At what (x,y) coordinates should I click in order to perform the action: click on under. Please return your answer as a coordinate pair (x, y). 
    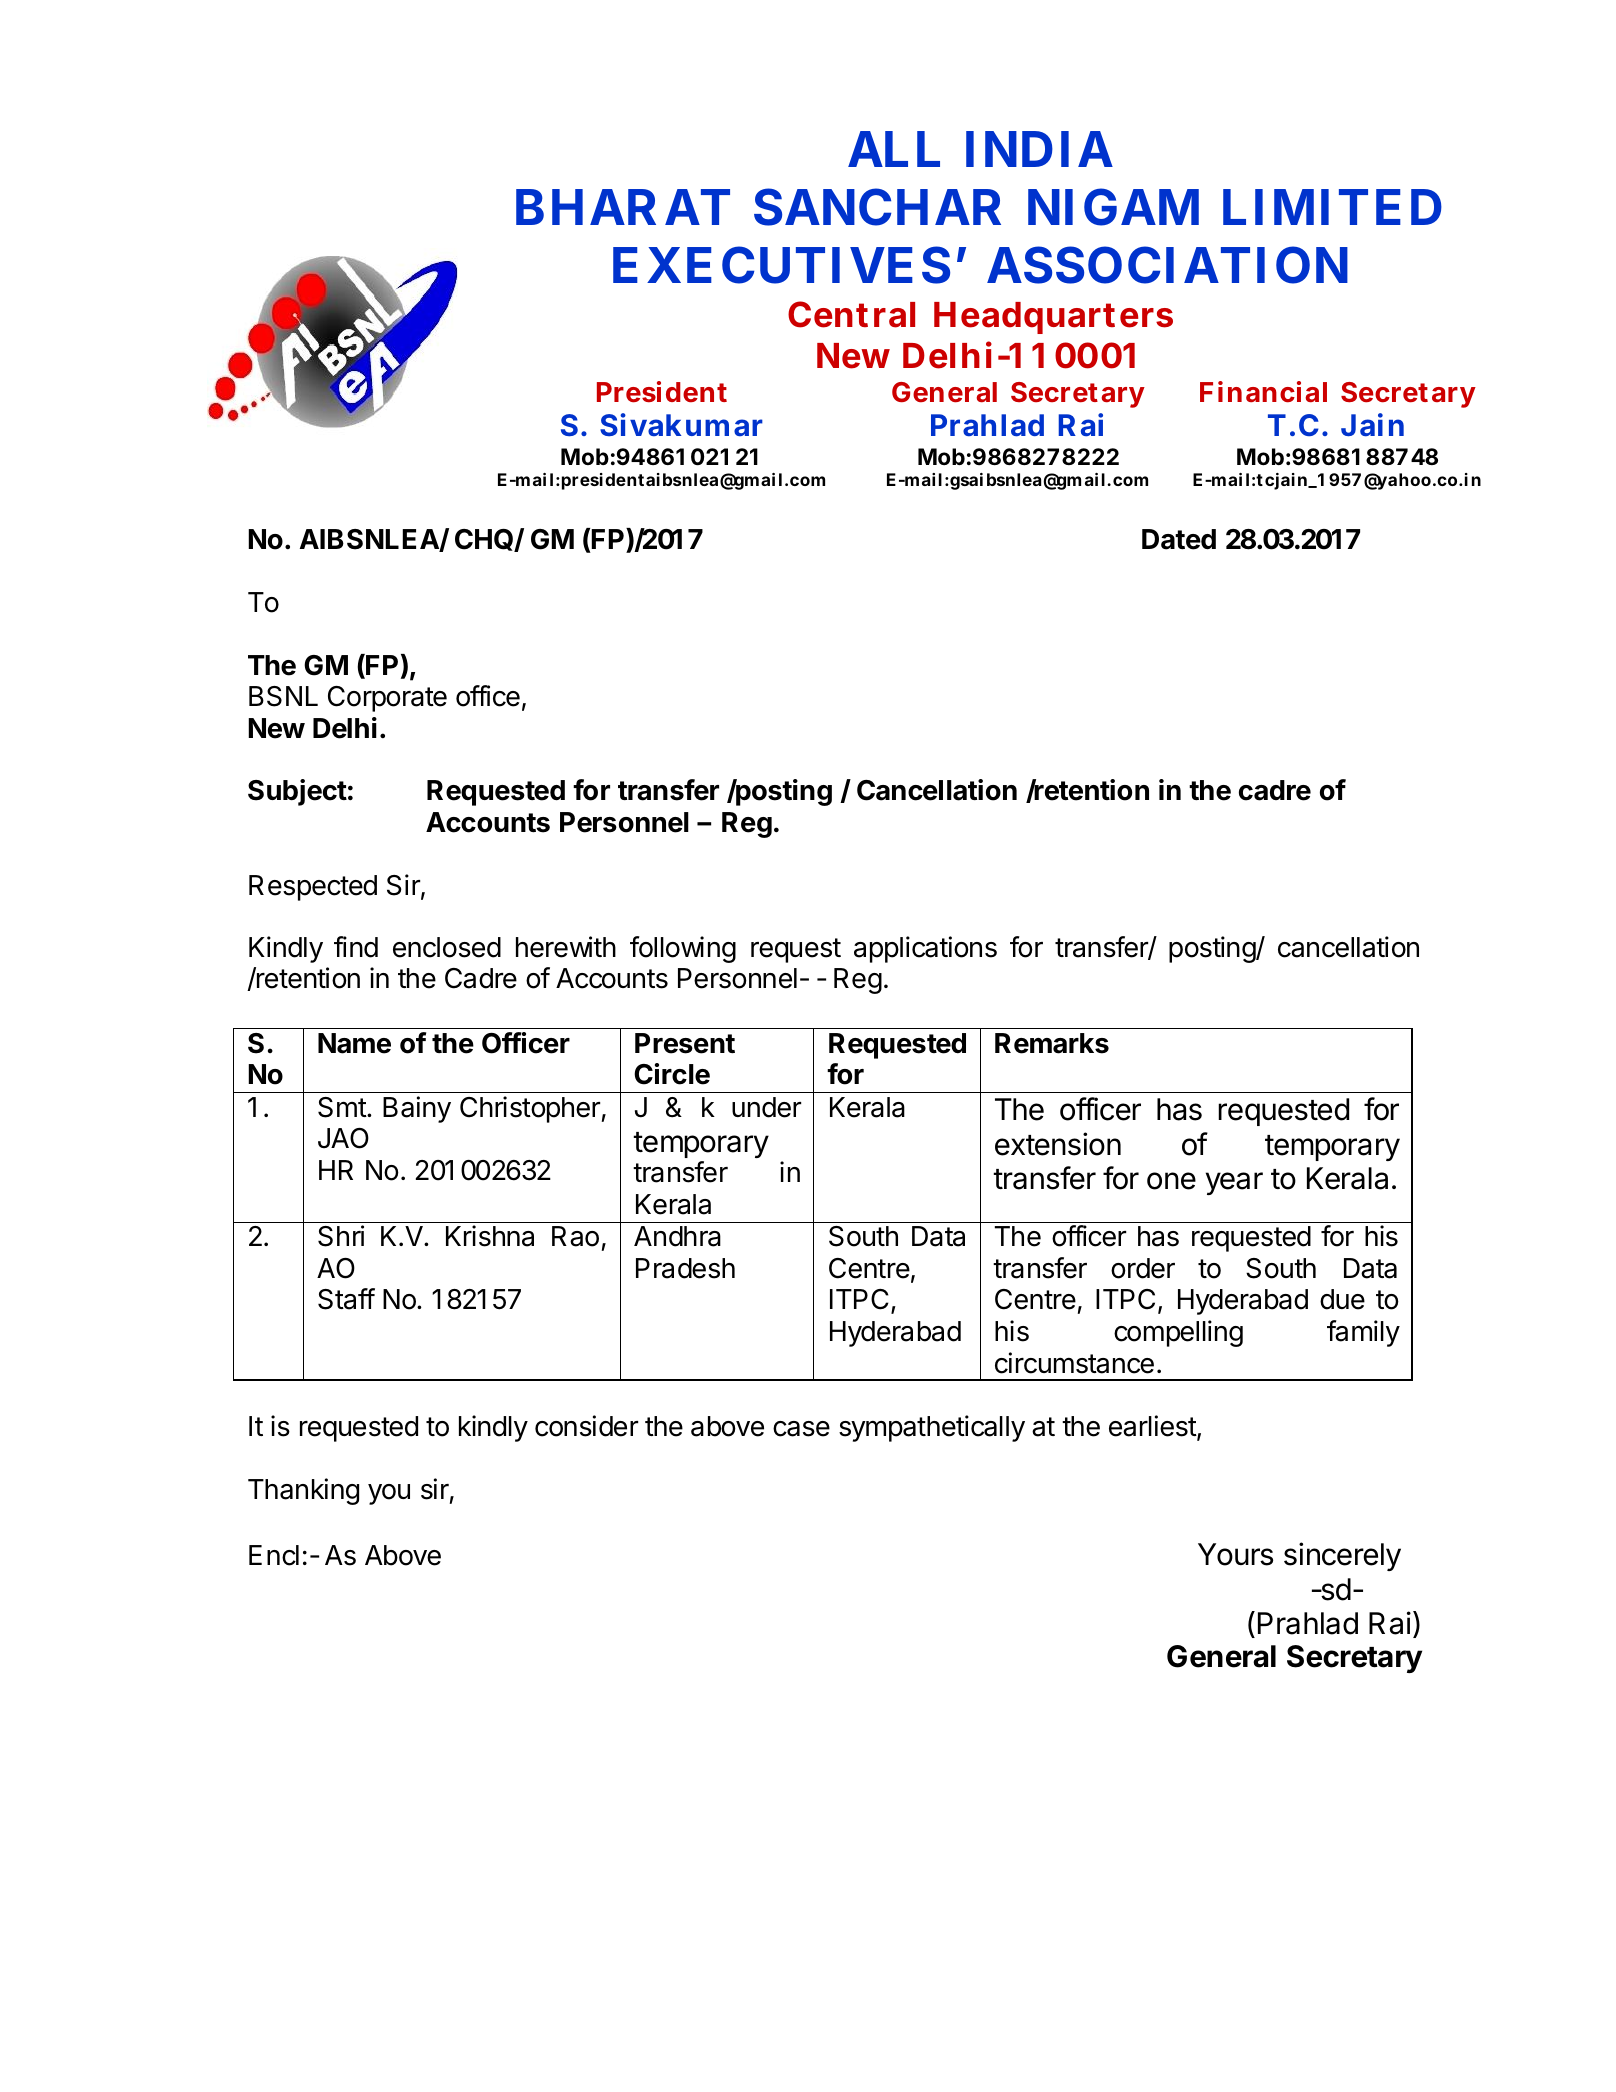
    Looking at the image, I should click on (766, 1107).
